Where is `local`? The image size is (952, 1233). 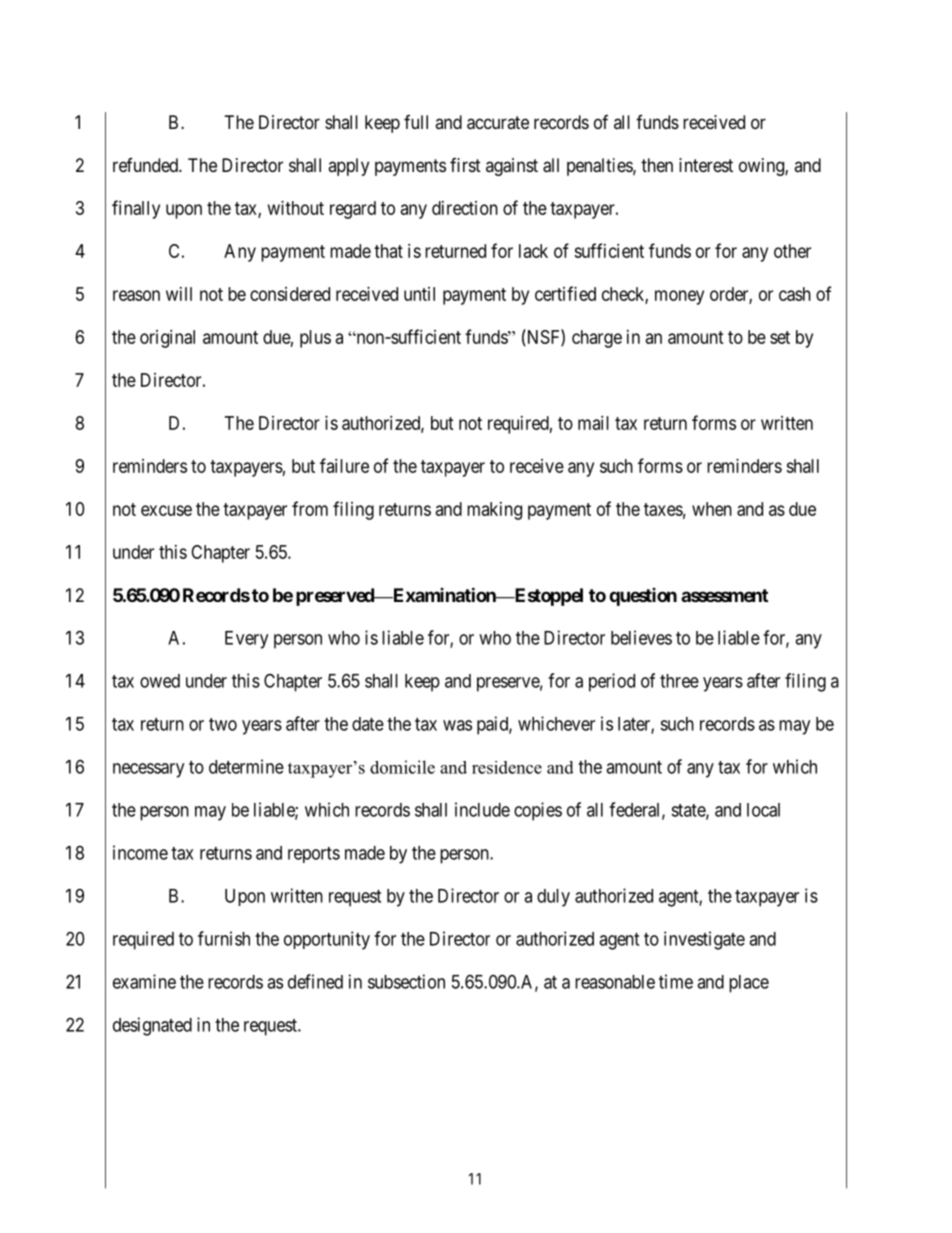 local is located at coordinates (763, 810).
